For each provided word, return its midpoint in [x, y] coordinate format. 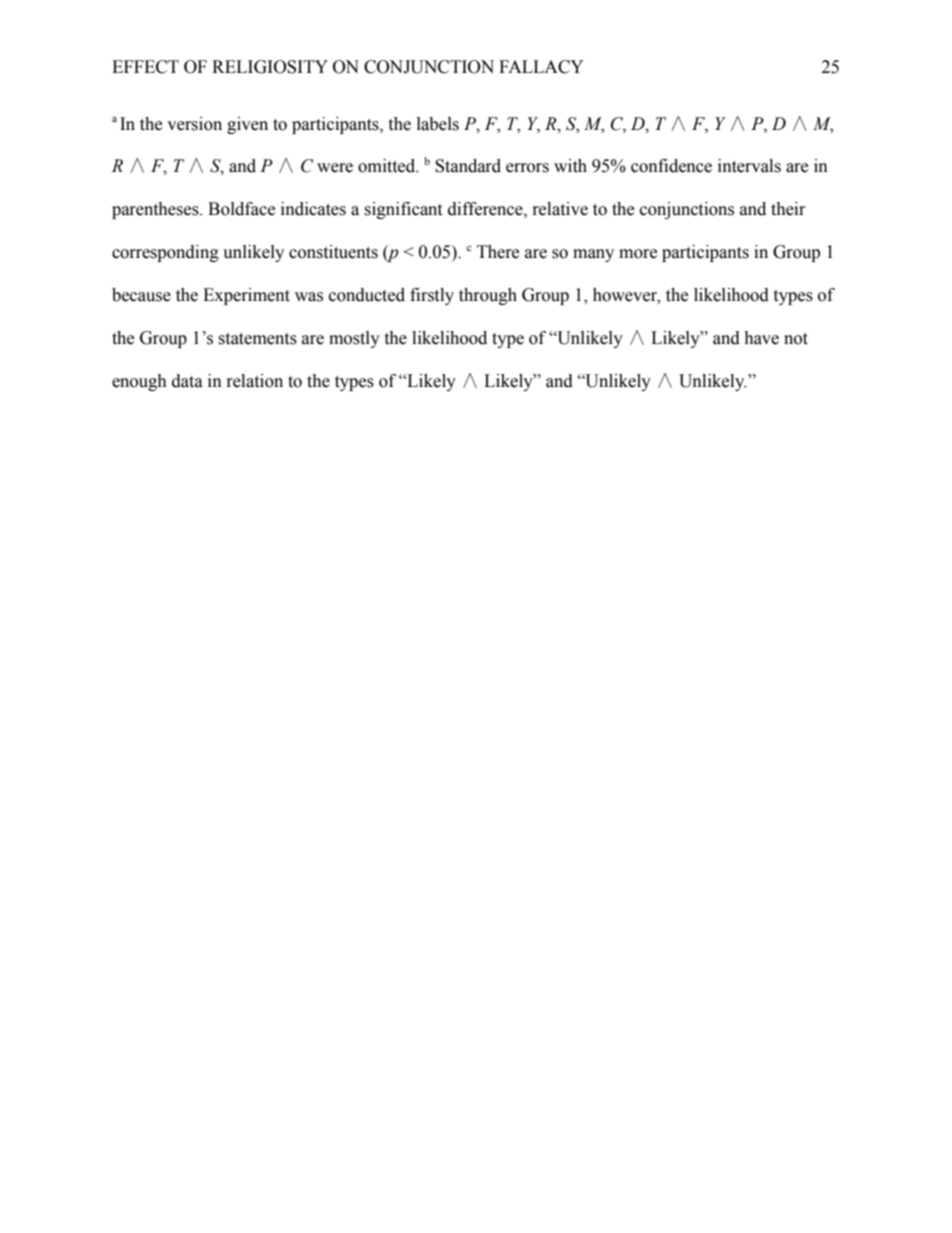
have [761, 338]
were [335, 168]
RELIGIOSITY [270, 67]
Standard [468, 166]
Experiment [246, 296]
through [488, 296]
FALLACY [541, 67]
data [187, 381]
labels [438, 124]
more [638, 254]
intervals [749, 166]
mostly [354, 339]
